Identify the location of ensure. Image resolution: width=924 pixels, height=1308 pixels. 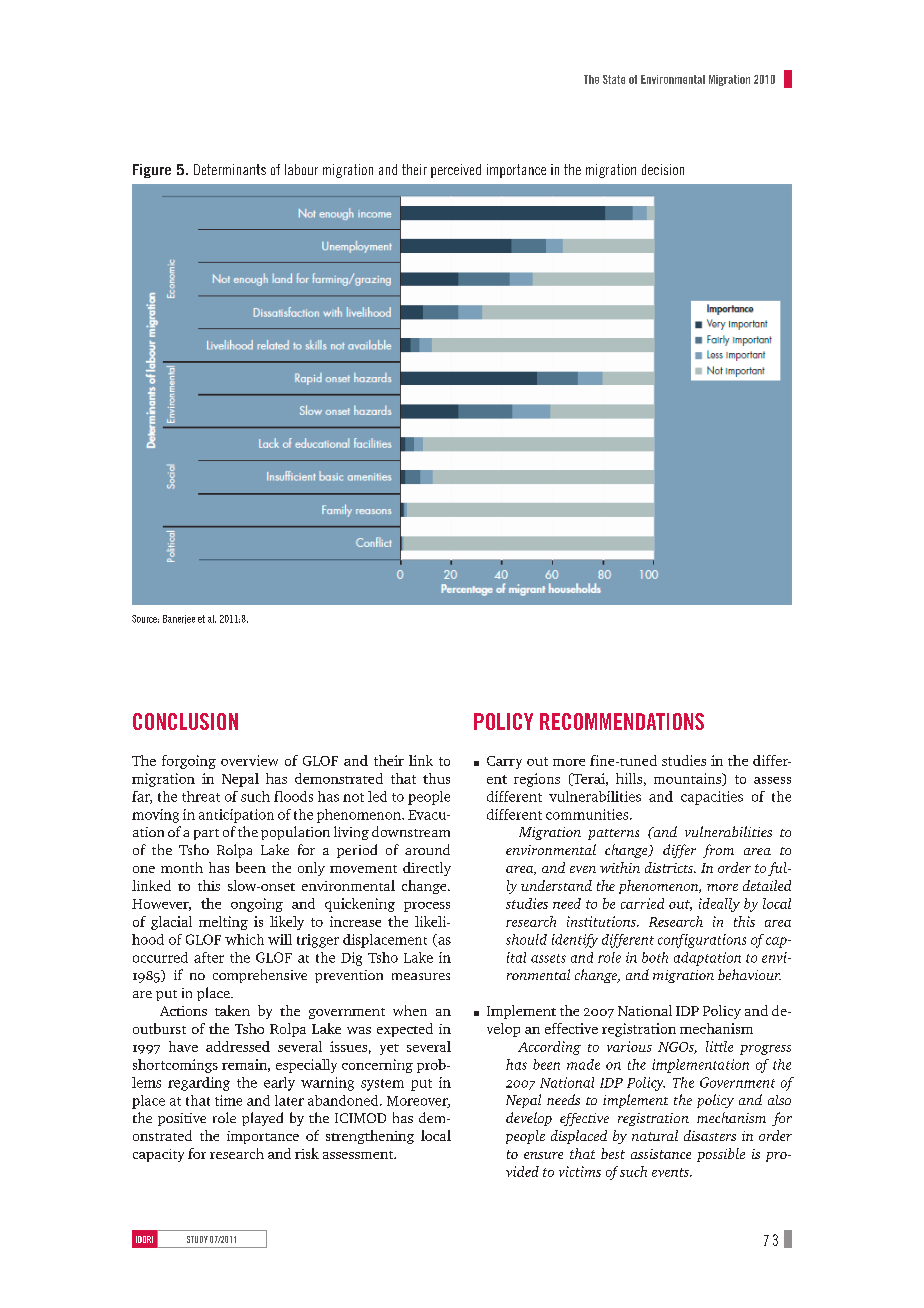
(543, 1155).
